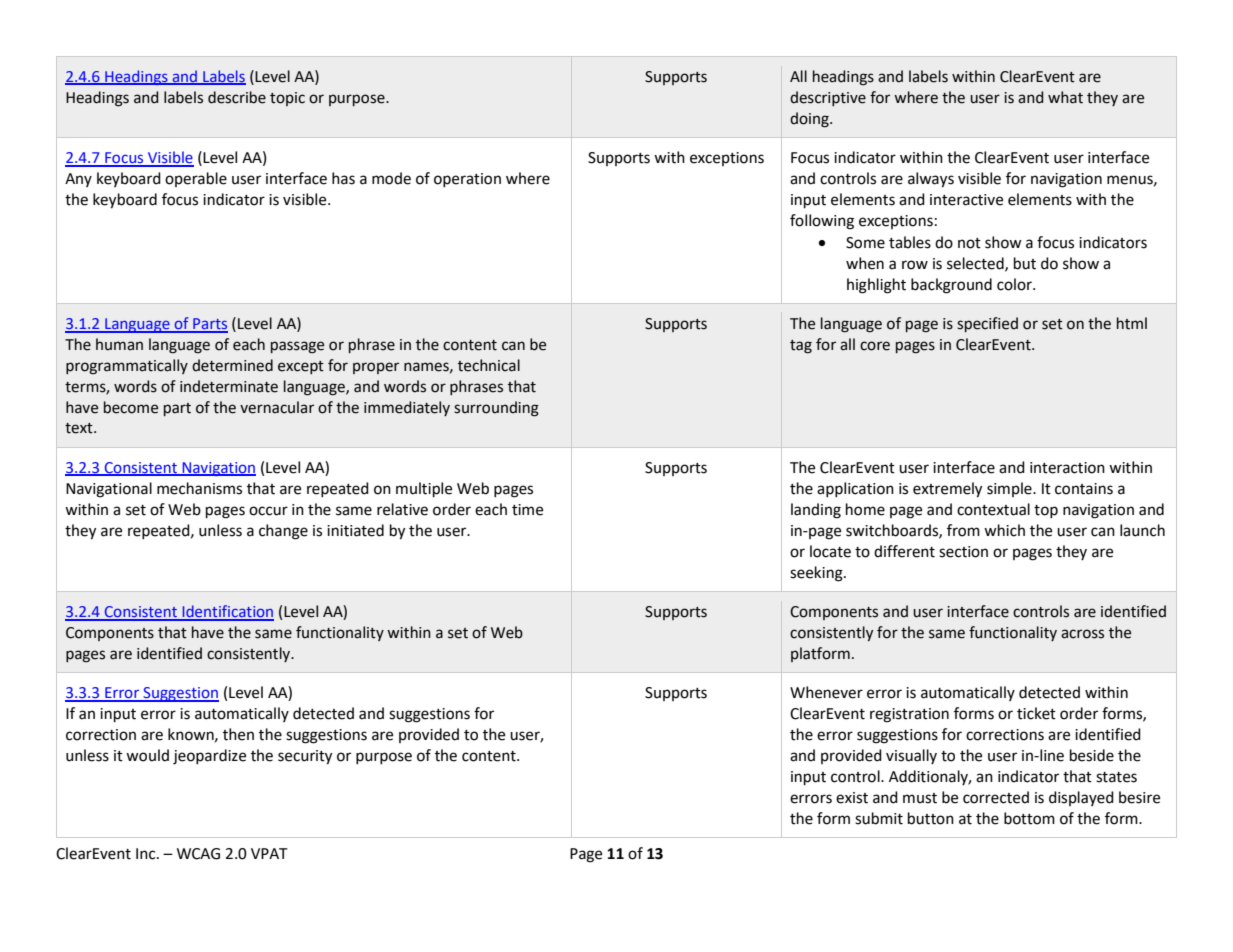 The width and height of the document is (1233, 952). Describe the element at coordinates (810, 120) in the document. I see `doing` at that location.
